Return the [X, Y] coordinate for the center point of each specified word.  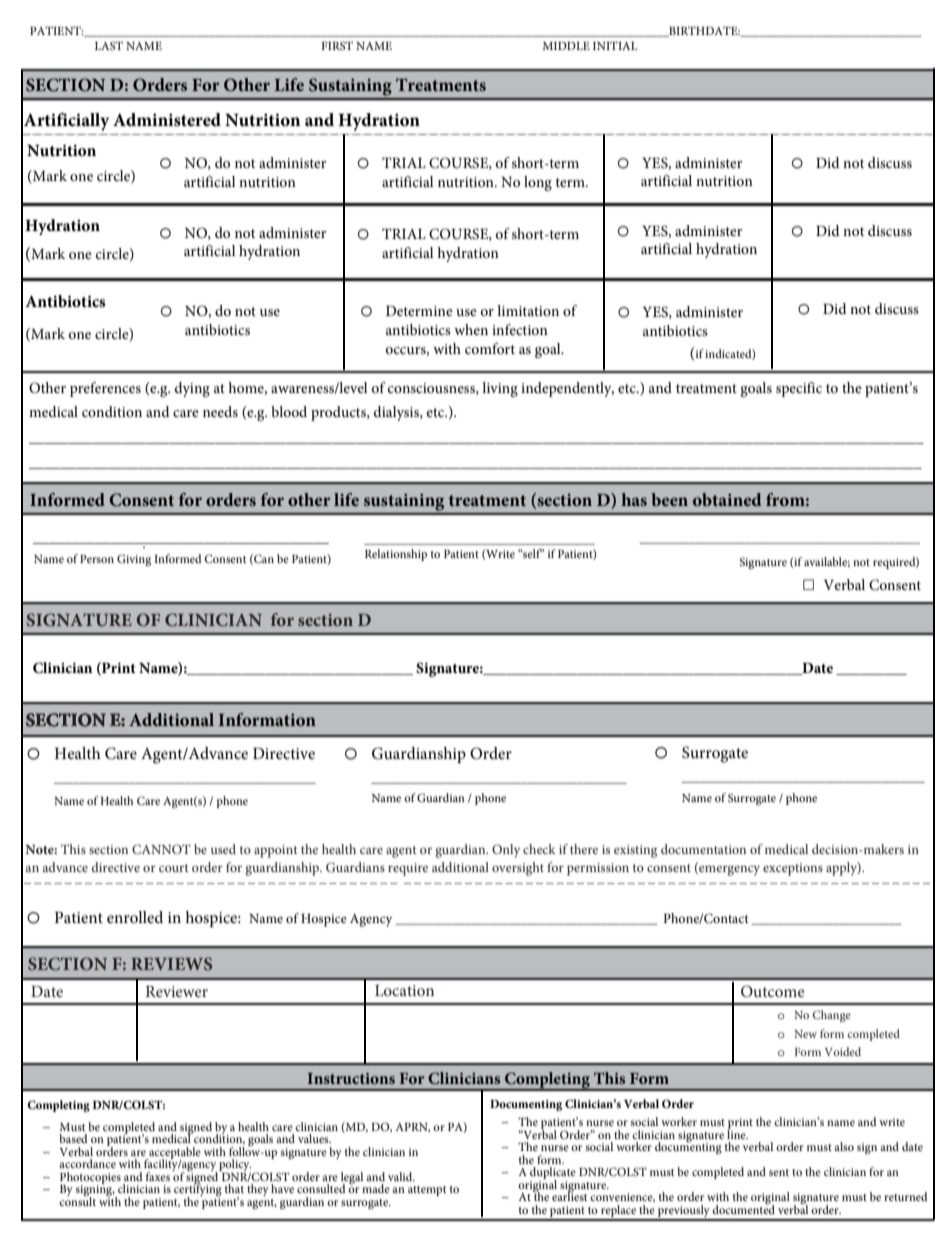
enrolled [135, 917]
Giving [134, 560]
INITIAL [615, 46]
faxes [158, 1176]
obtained [727, 499]
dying [192, 389]
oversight [518, 869]
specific [799, 389]
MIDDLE [566, 46]
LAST [109, 45]
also [844, 1146]
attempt [427, 1191]
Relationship [396, 555]
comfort [490, 348]
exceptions [793, 869]
